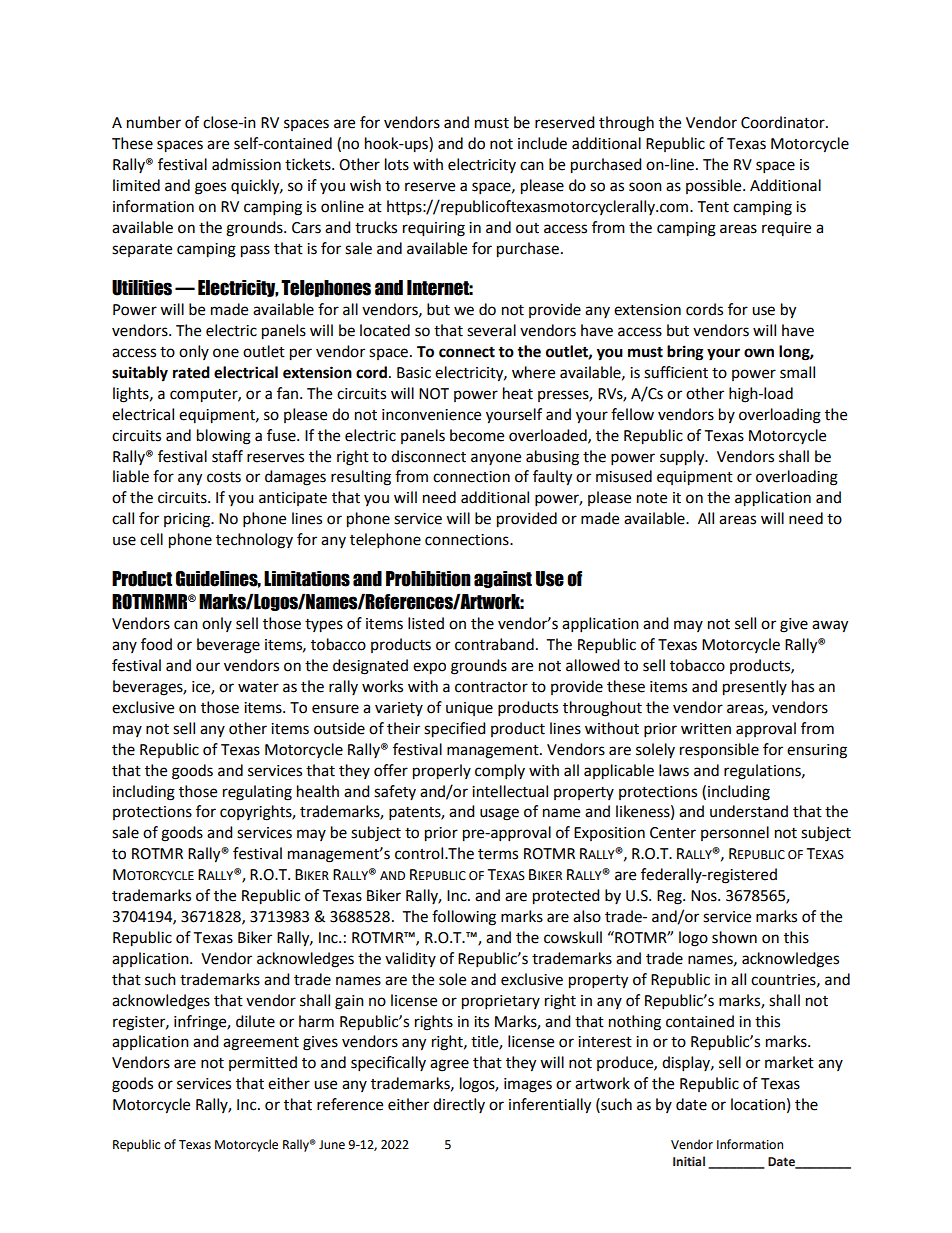  I want to click on directly, so click(459, 1105).
